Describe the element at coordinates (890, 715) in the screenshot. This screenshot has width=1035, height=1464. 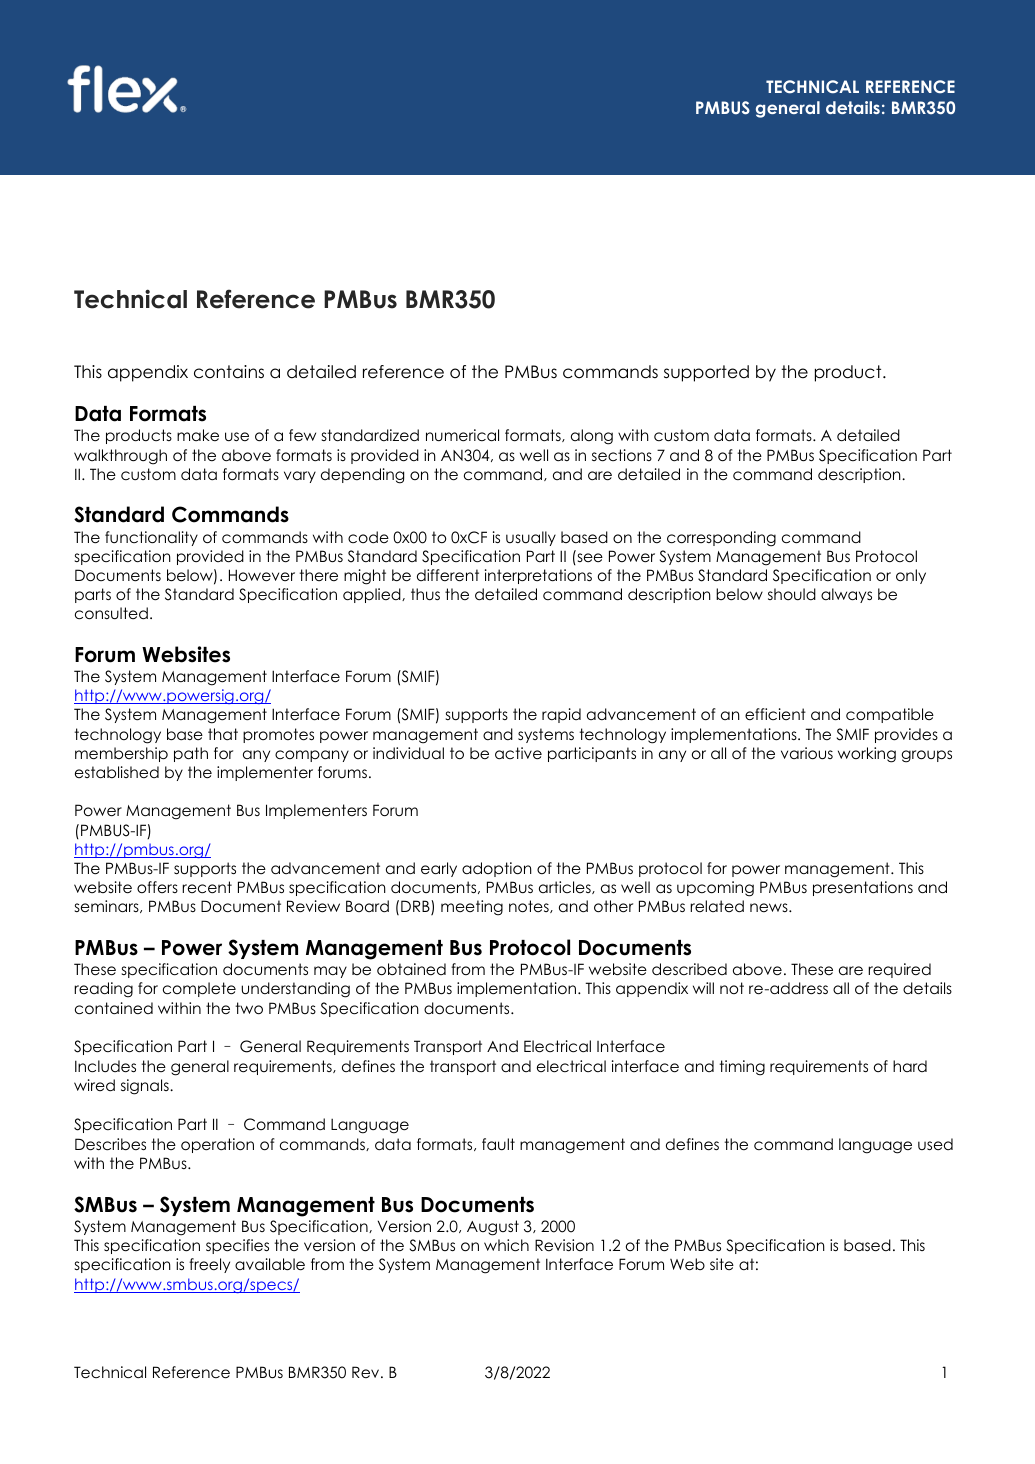
I see `compatible` at that location.
